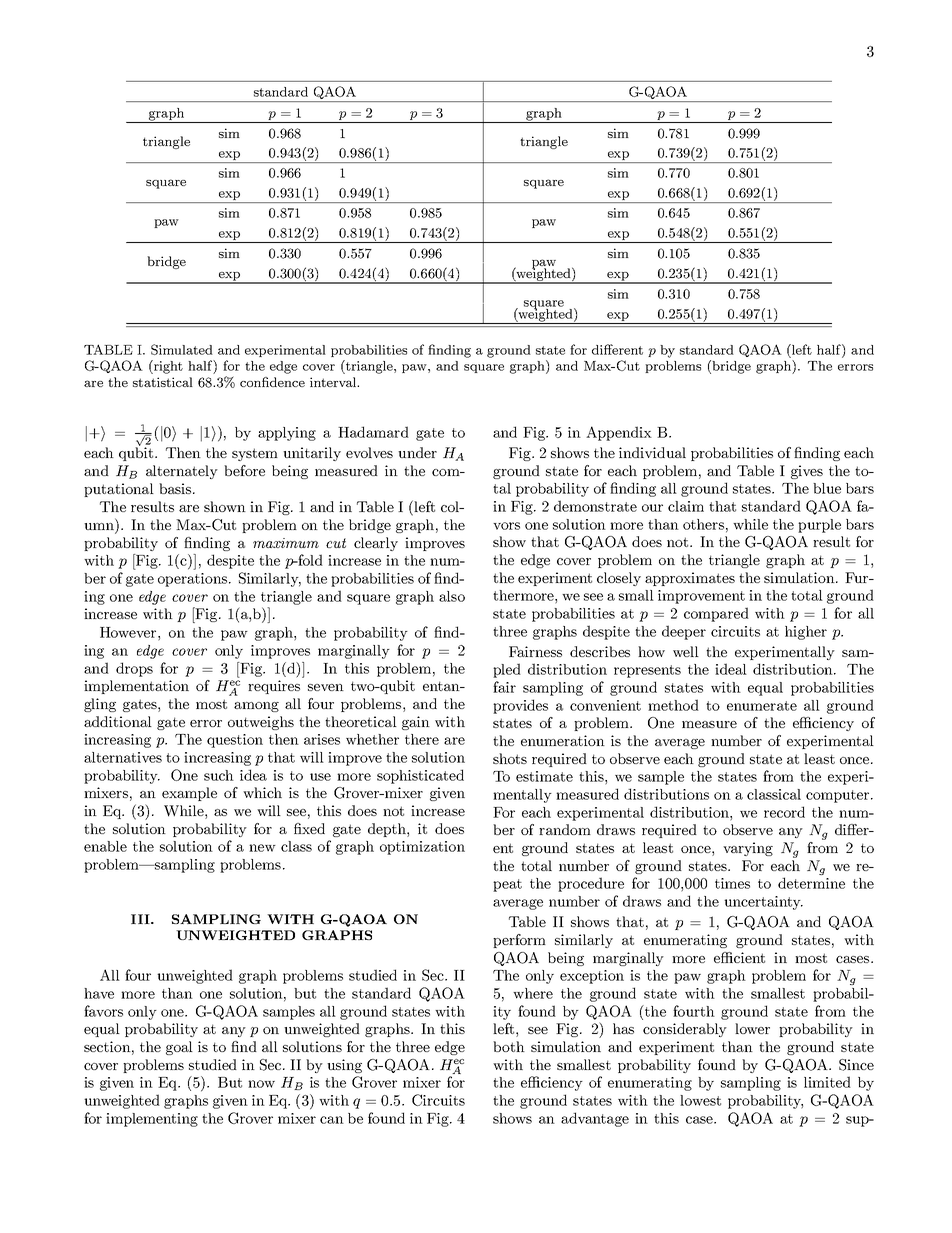 The width and height of the screenshot is (952, 1233). Describe the element at coordinates (189, 794) in the screenshot. I see `example` at that location.
